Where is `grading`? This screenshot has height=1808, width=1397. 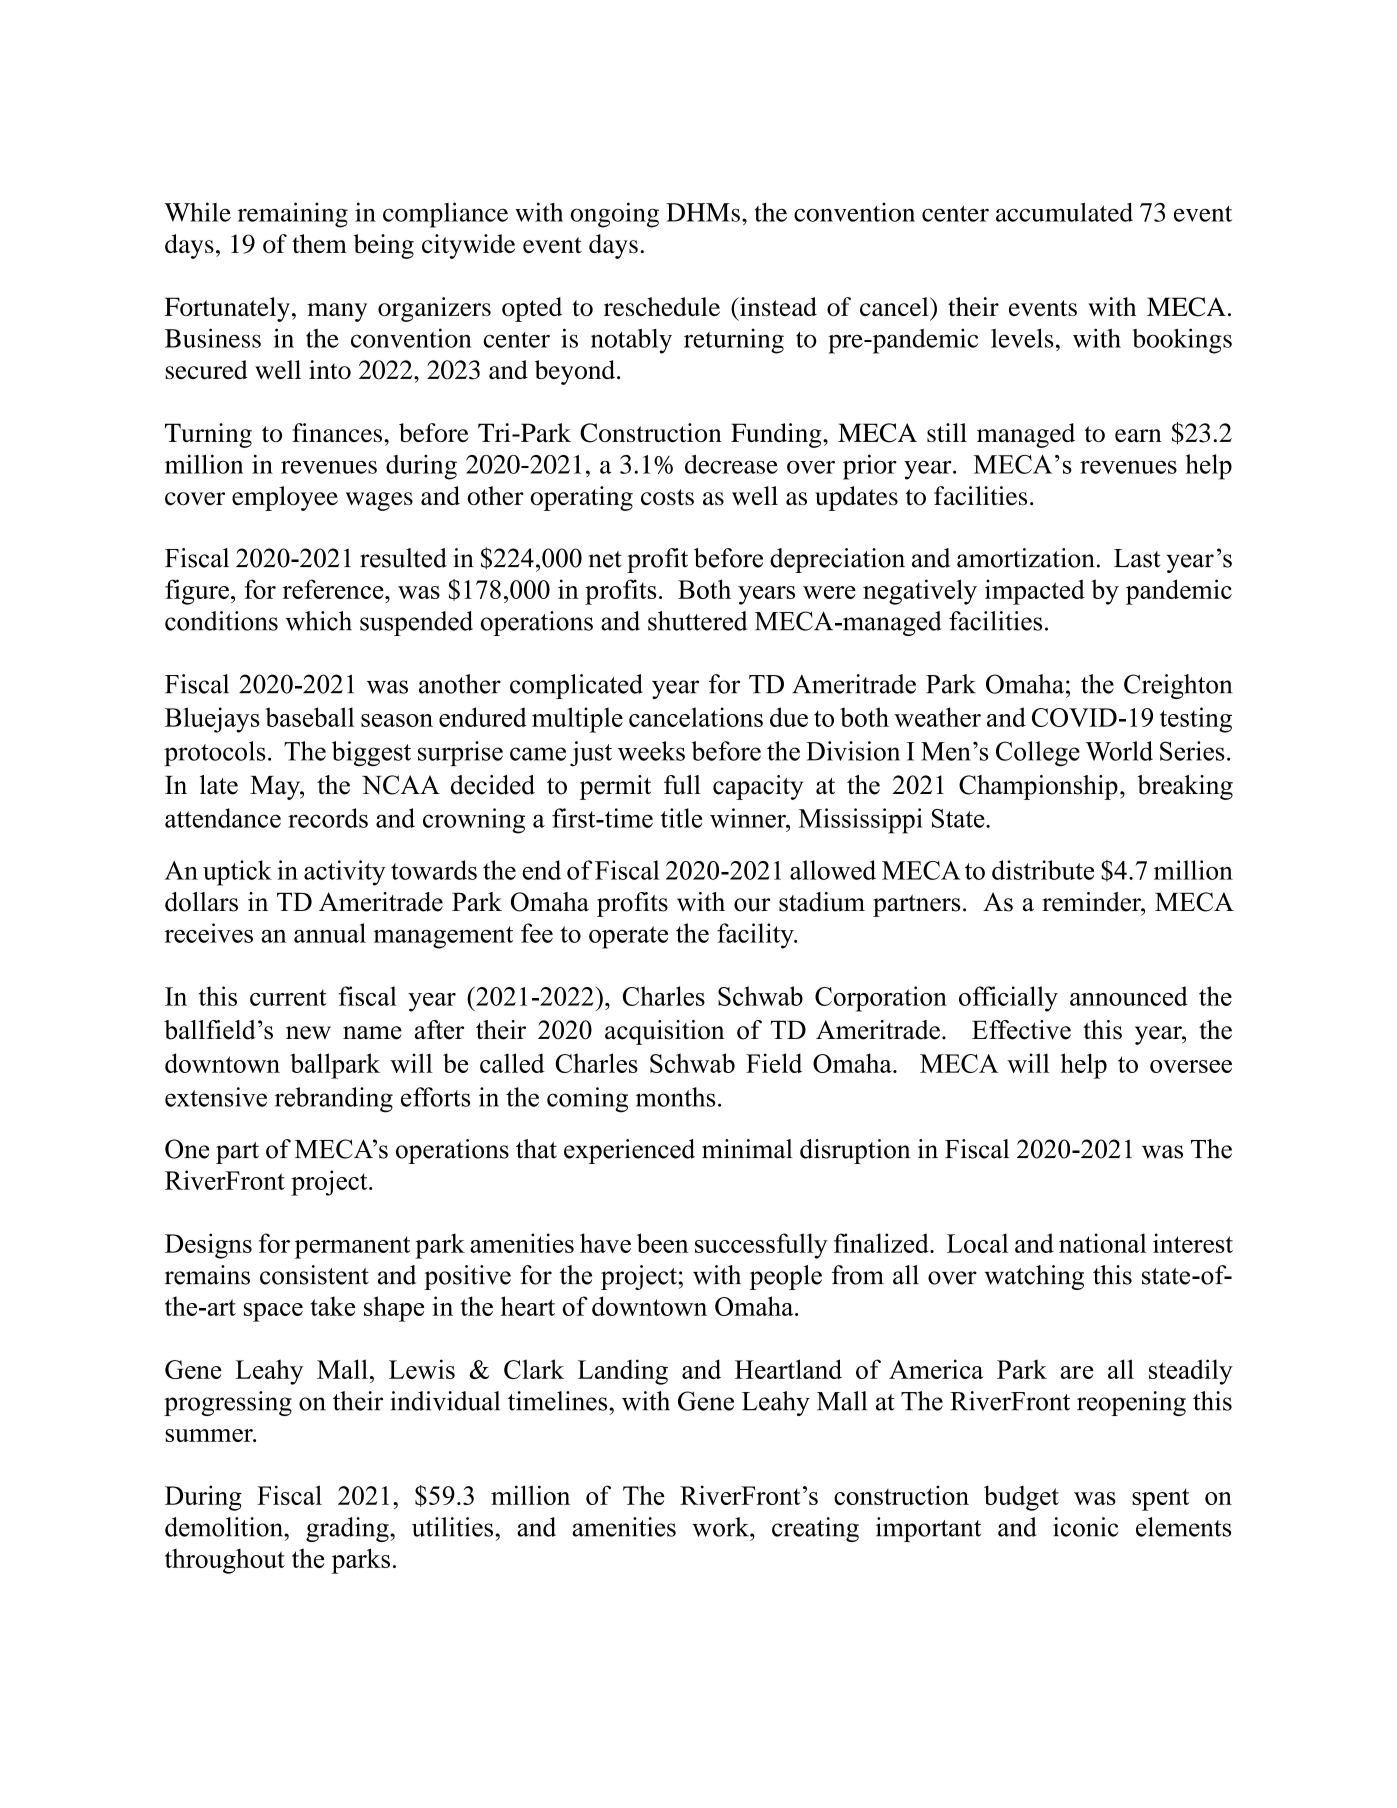 grading is located at coordinates (348, 1529).
